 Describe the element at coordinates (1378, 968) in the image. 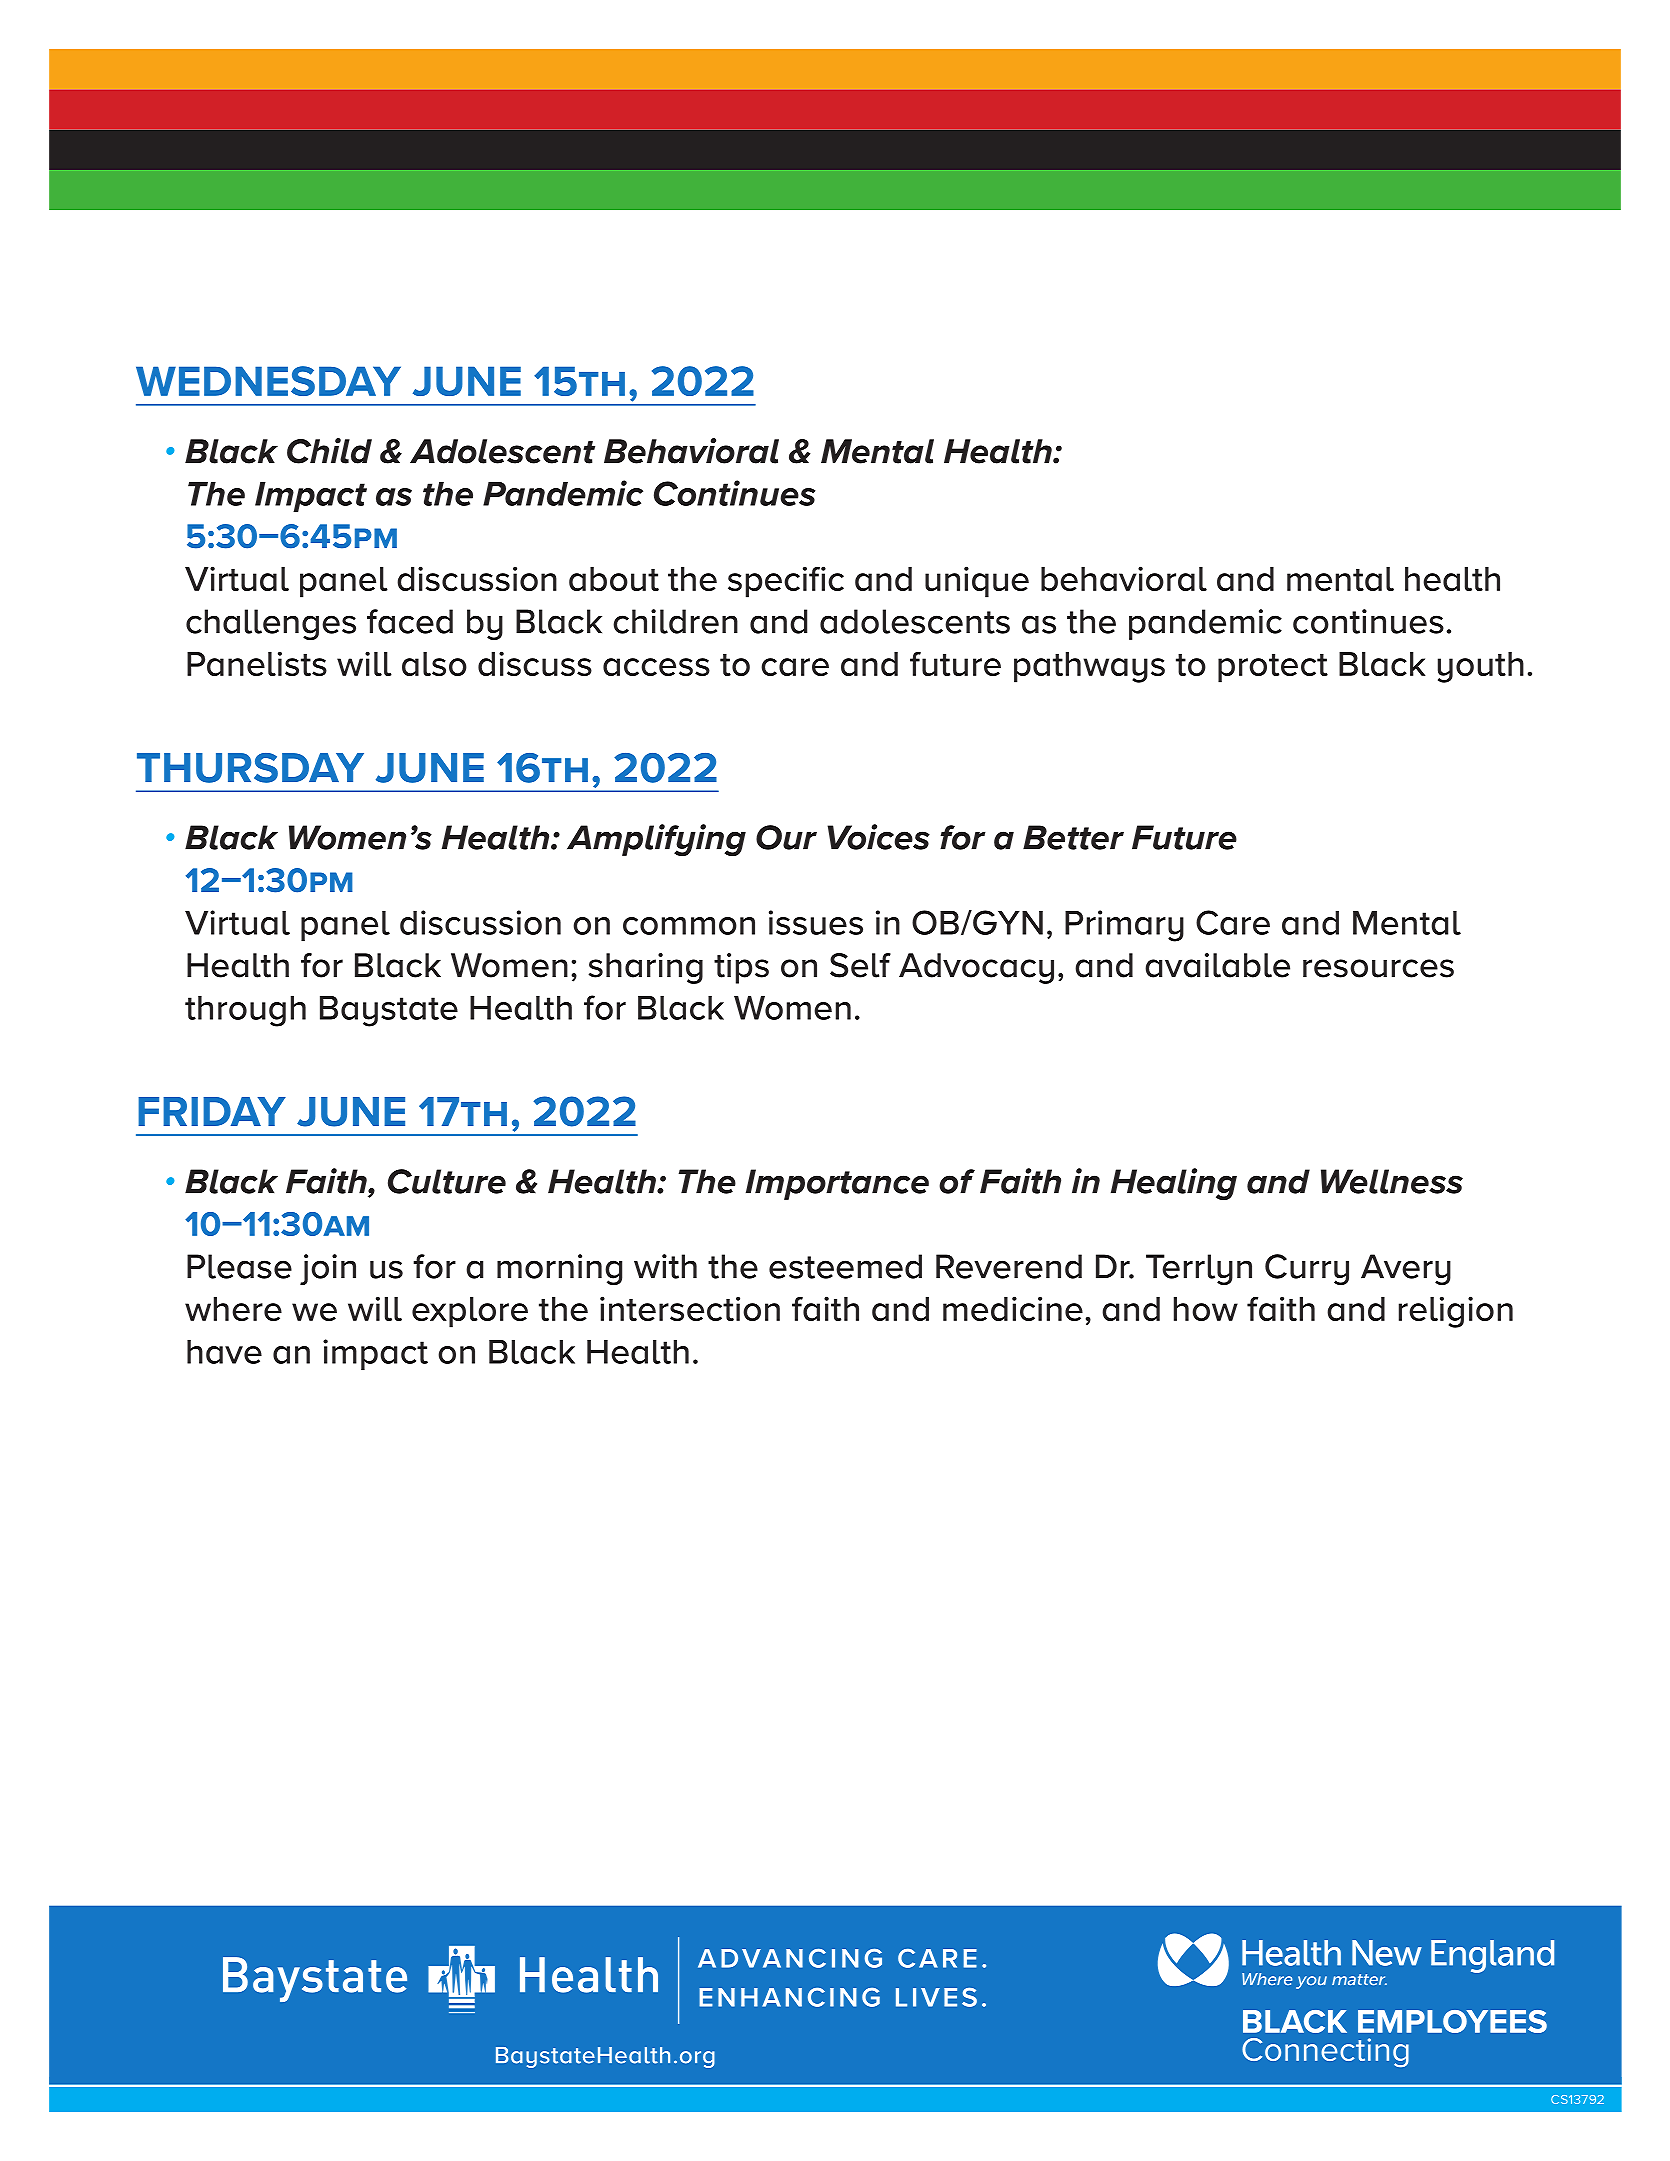

I see `resources` at that location.
